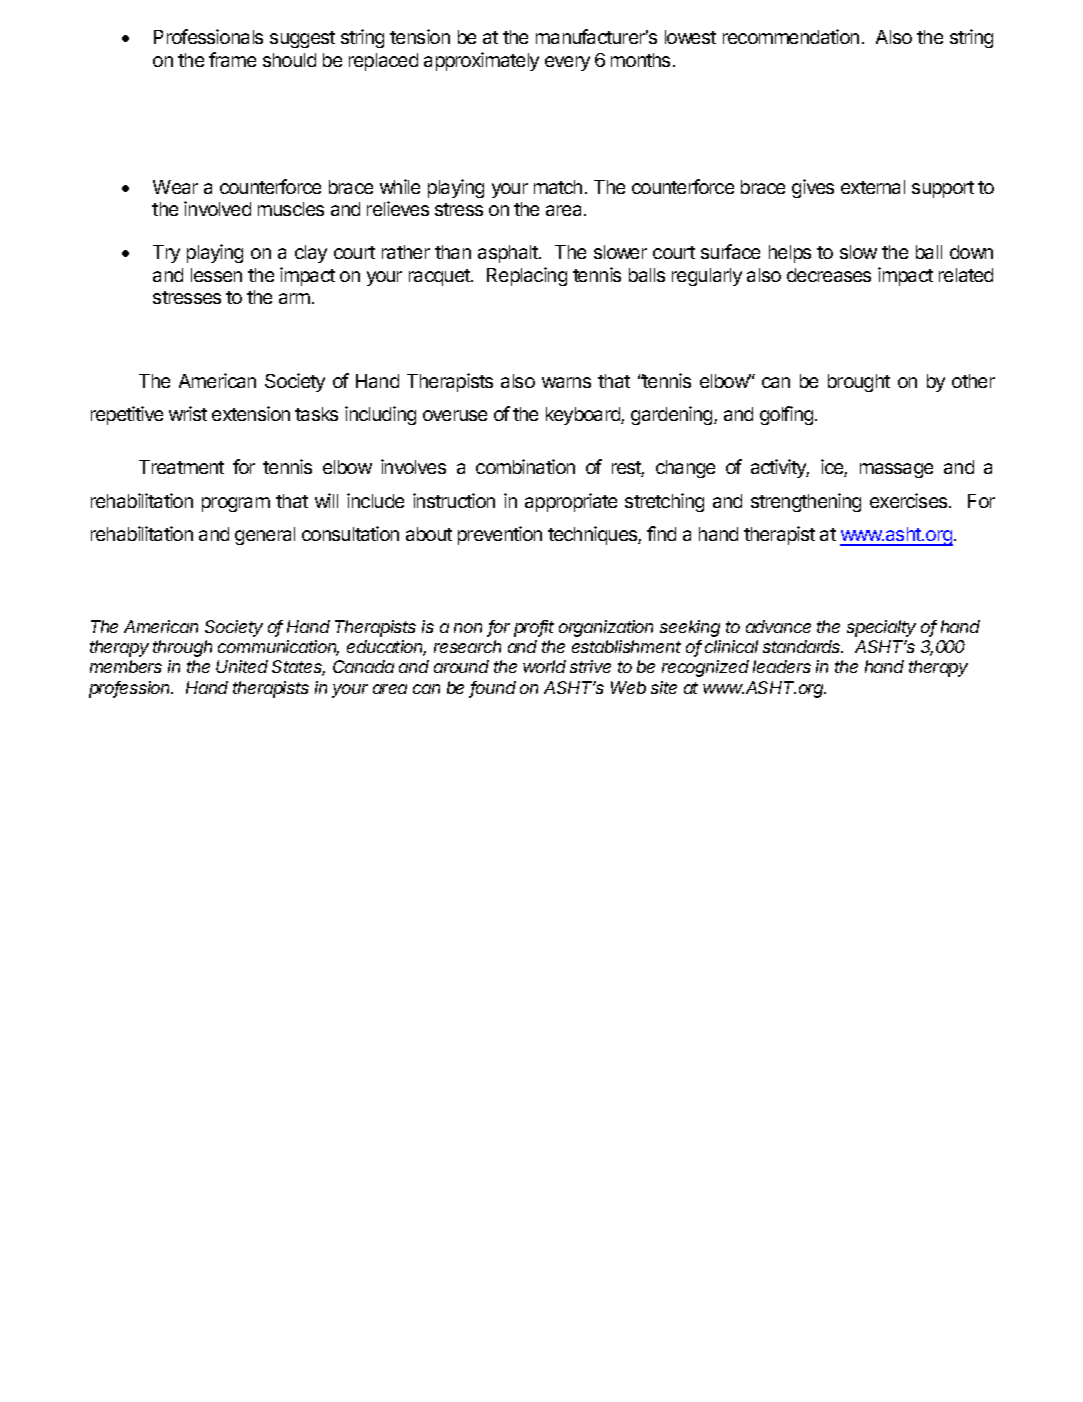  Describe the element at coordinates (182, 648) in the screenshot. I see `through` at that location.
